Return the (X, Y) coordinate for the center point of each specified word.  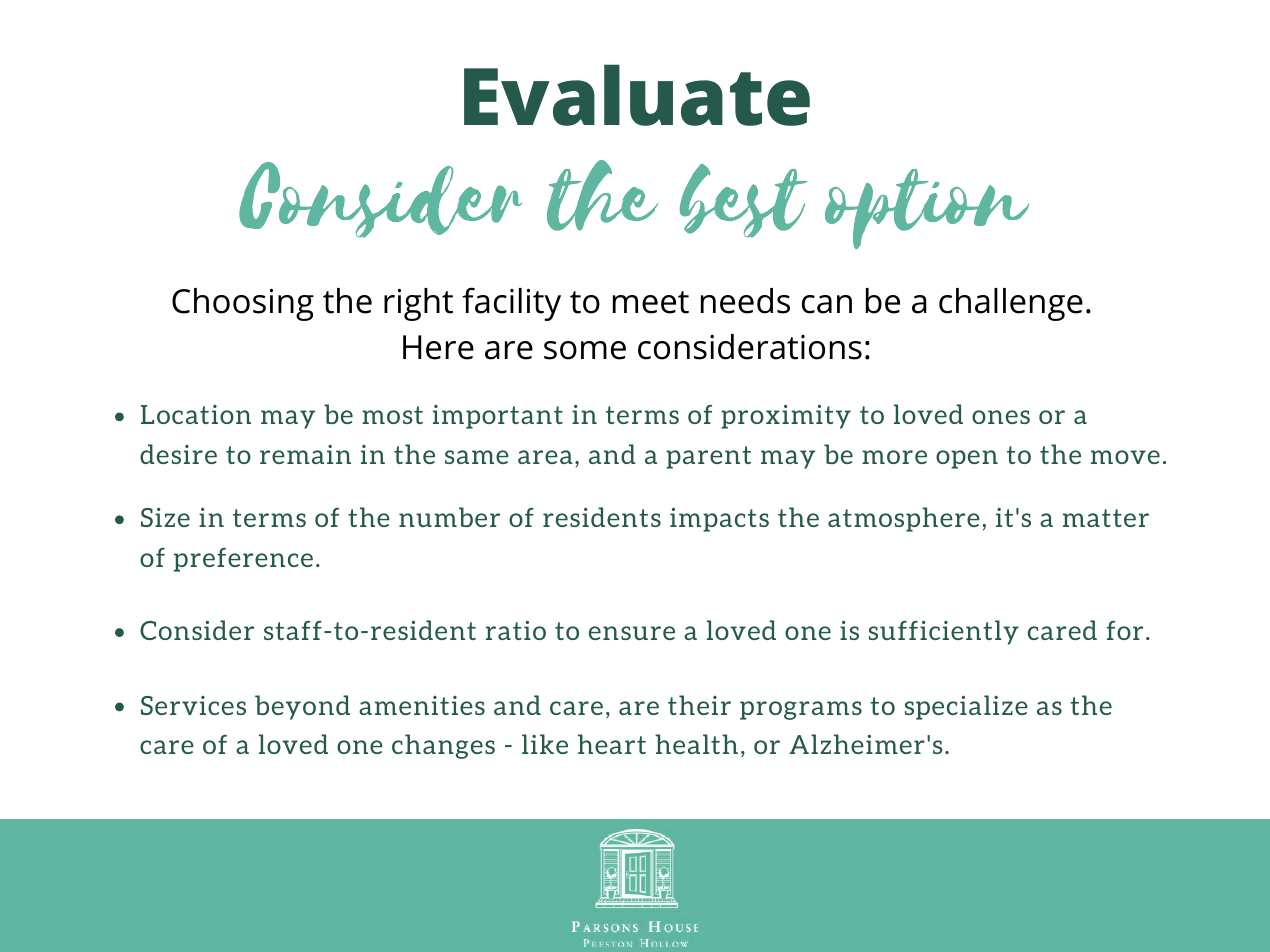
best (744, 201)
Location (196, 414)
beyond (302, 707)
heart (612, 744)
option (927, 209)
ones (1001, 417)
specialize (966, 707)
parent (708, 457)
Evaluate (637, 95)
